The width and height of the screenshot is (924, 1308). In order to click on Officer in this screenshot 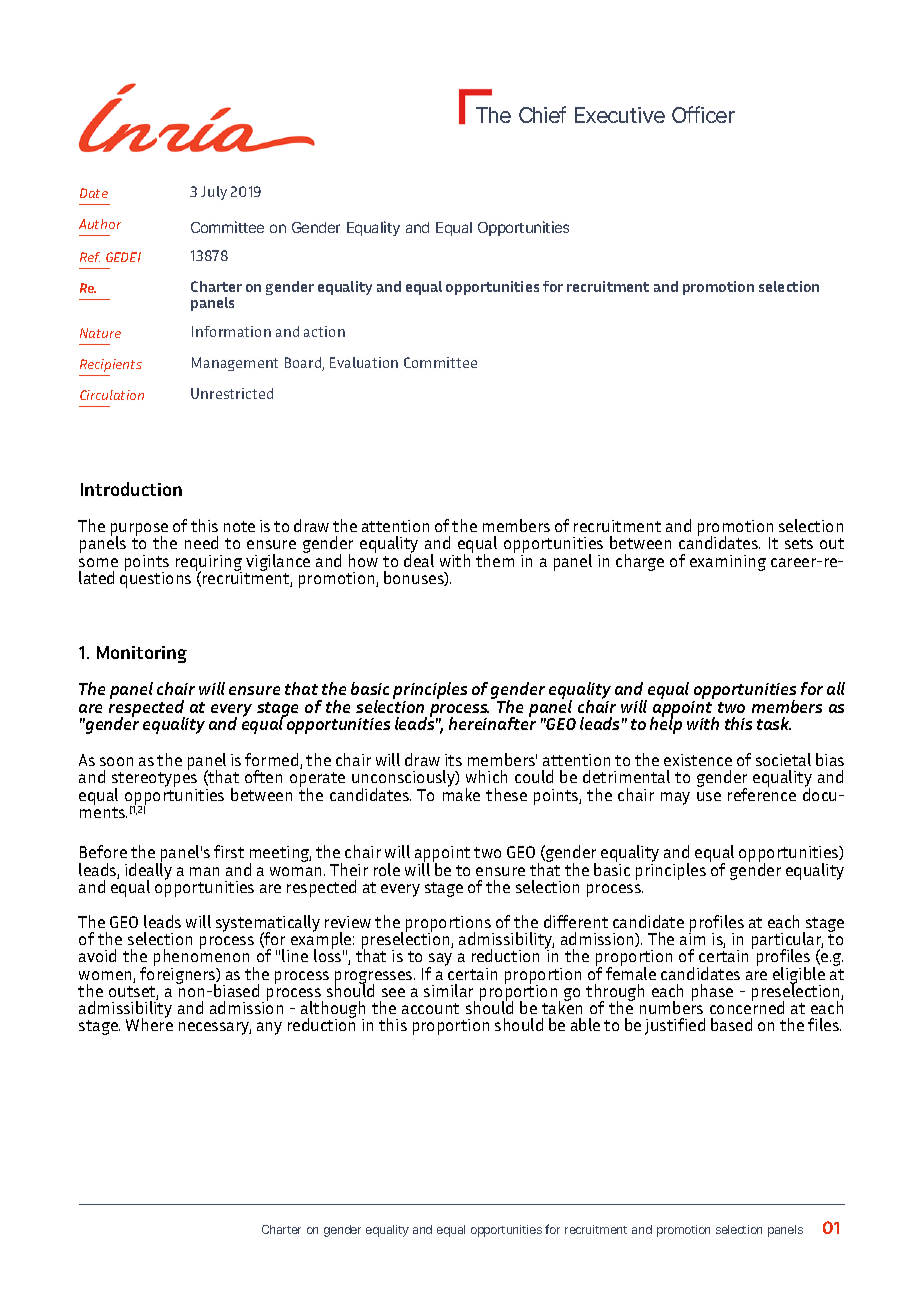, I will do `click(703, 114)`.
